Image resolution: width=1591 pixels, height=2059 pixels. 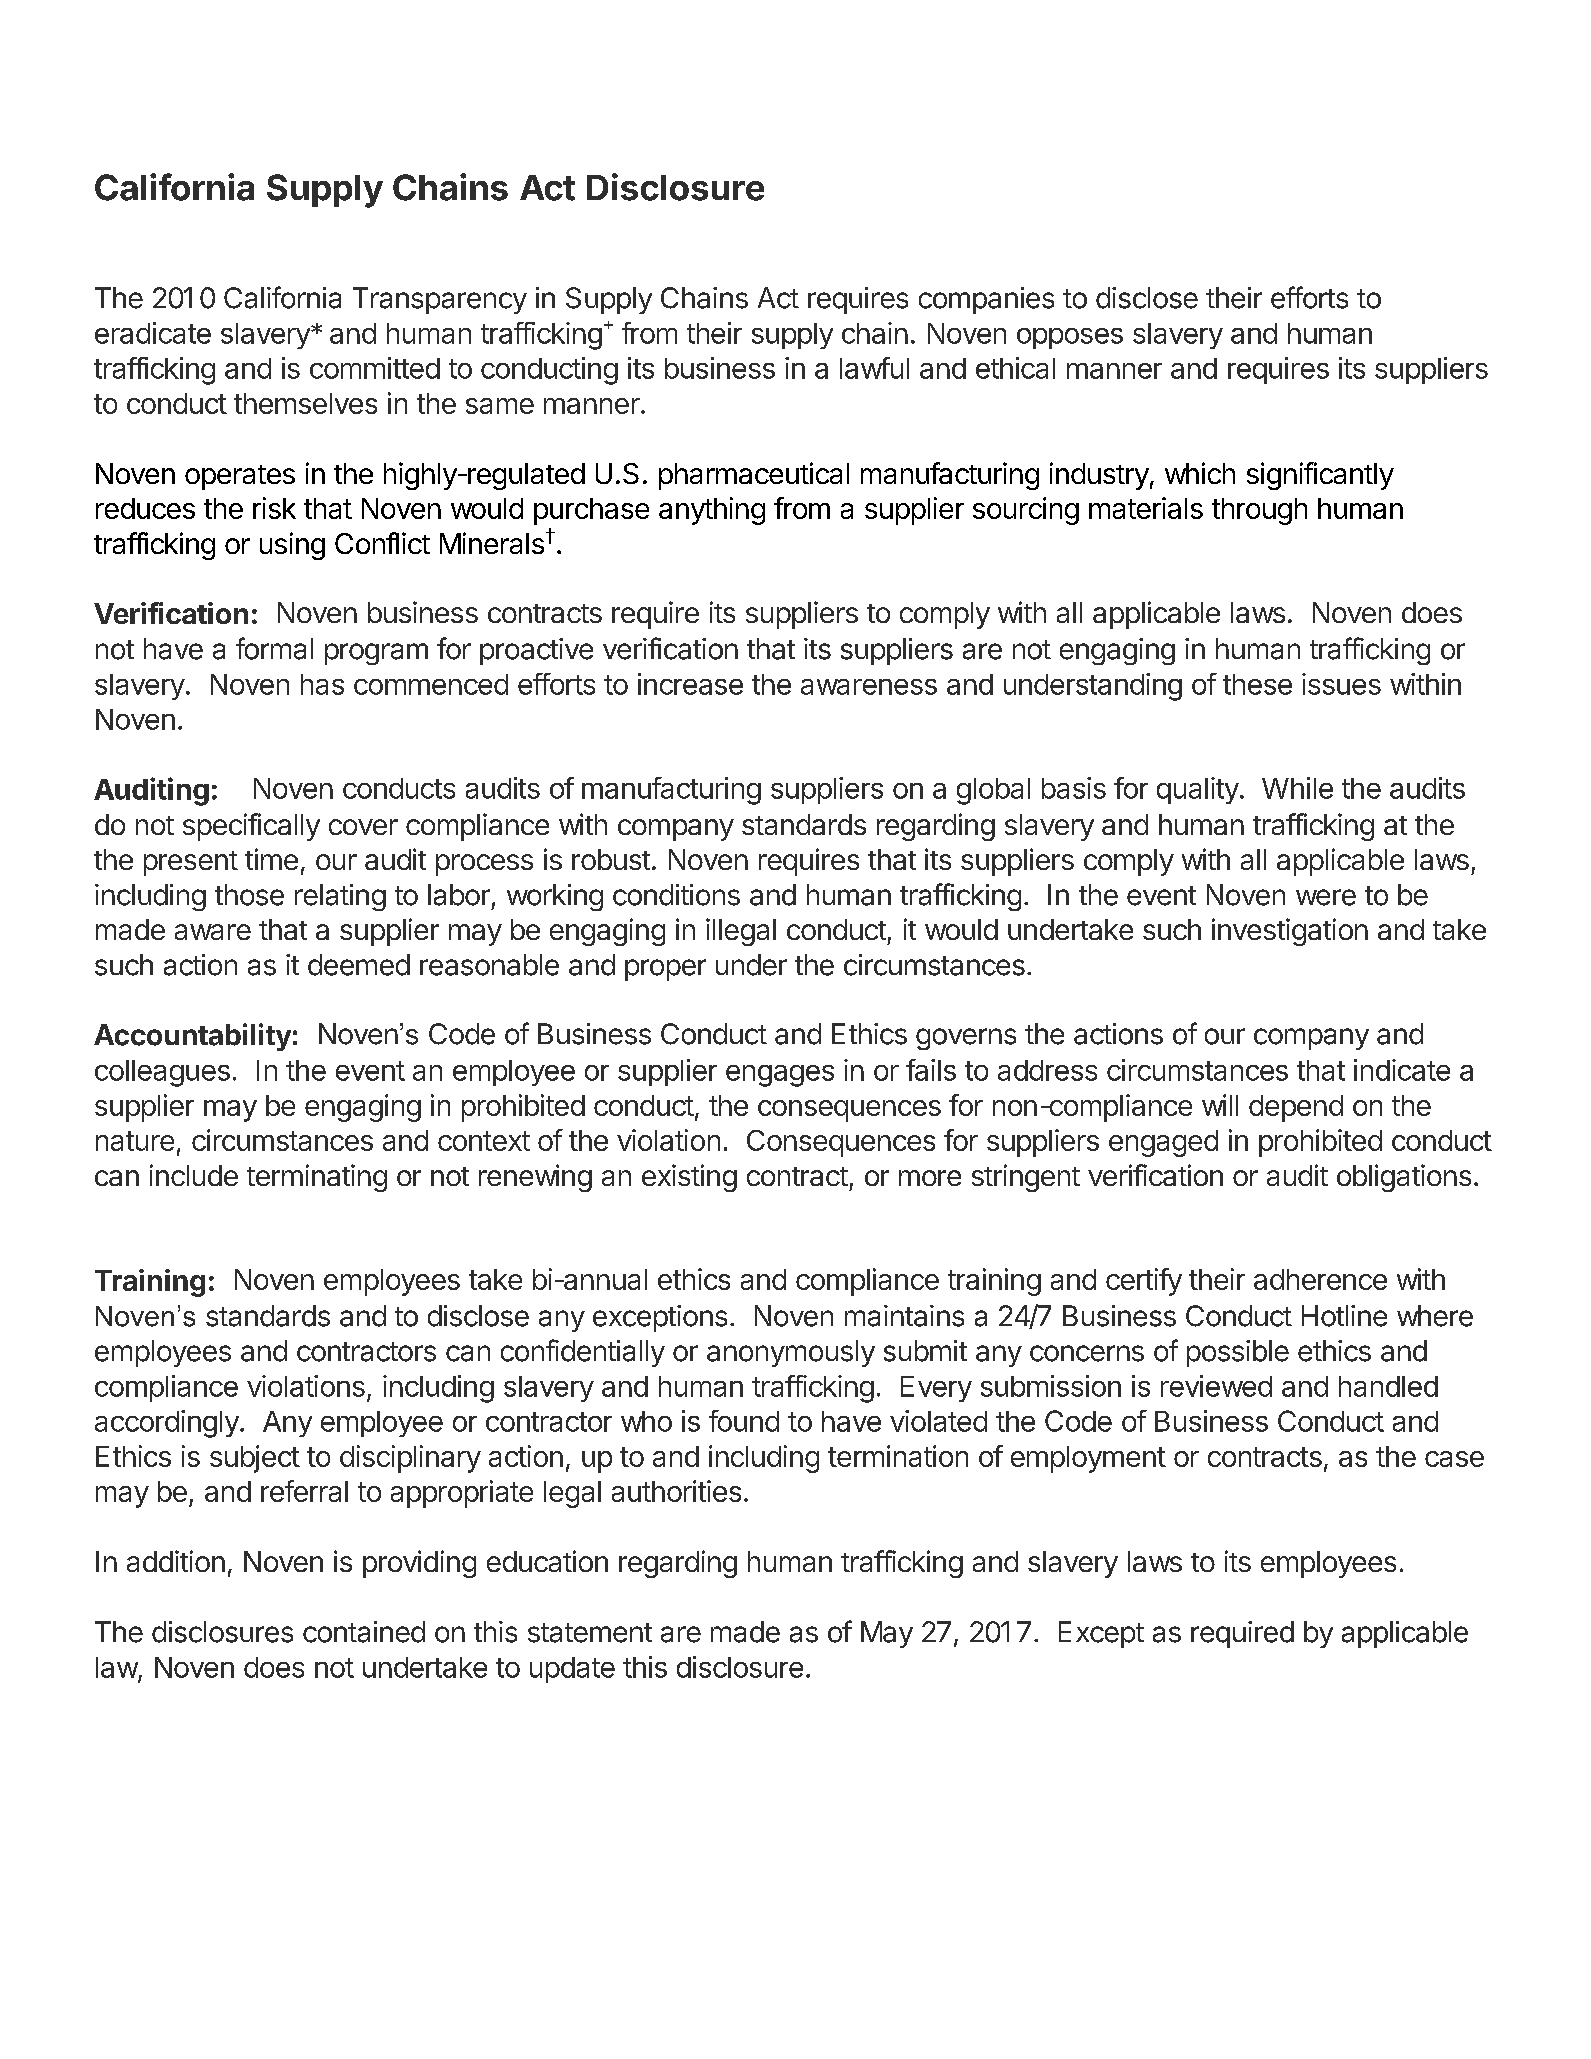 I want to click on lawful, so click(x=874, y=368).
